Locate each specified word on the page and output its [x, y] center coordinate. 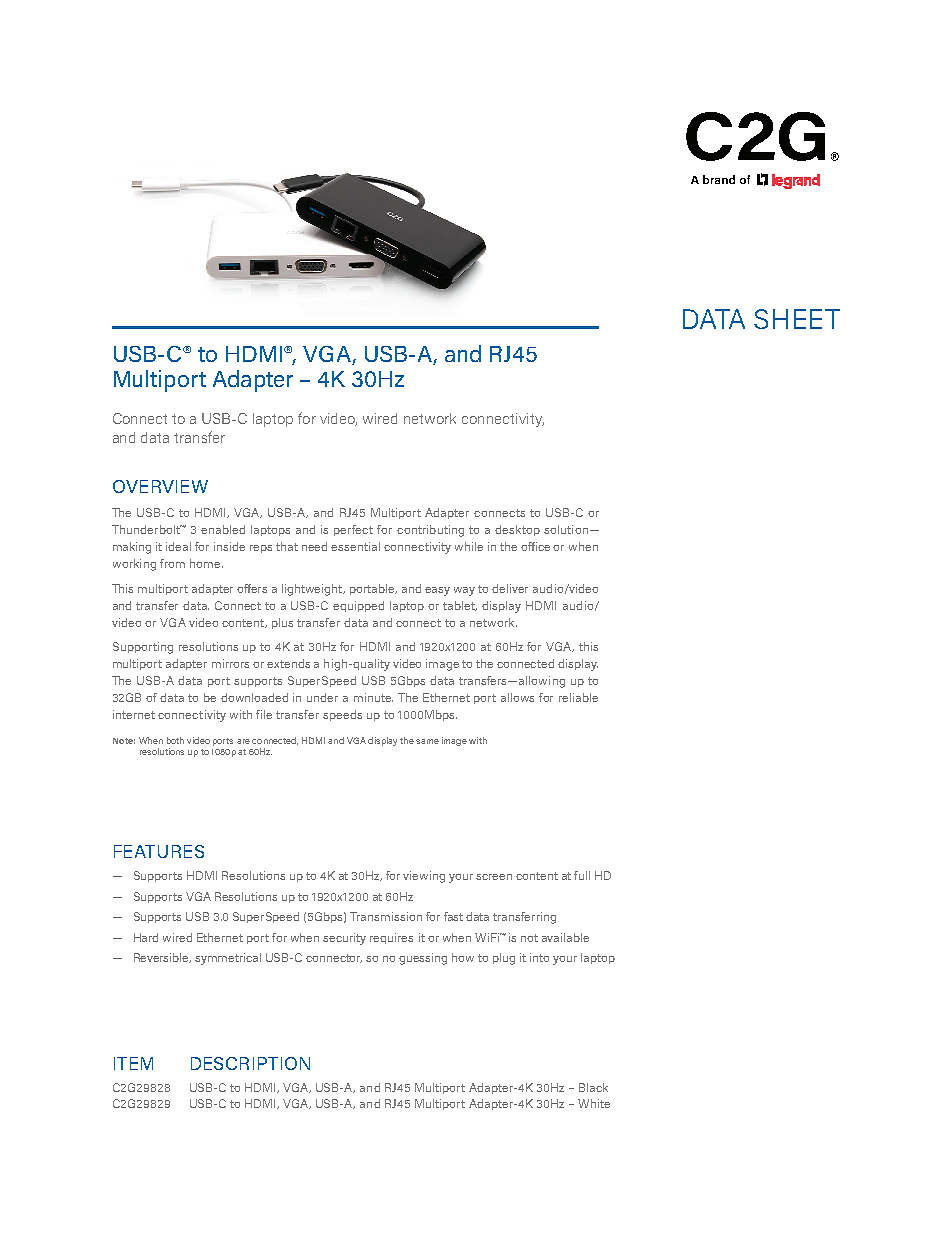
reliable [578, 697]
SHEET [797, 319]
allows [517, 697]
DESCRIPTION [250, 1063]
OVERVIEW [160, 486]
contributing [430, 531]
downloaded [254, 697]
